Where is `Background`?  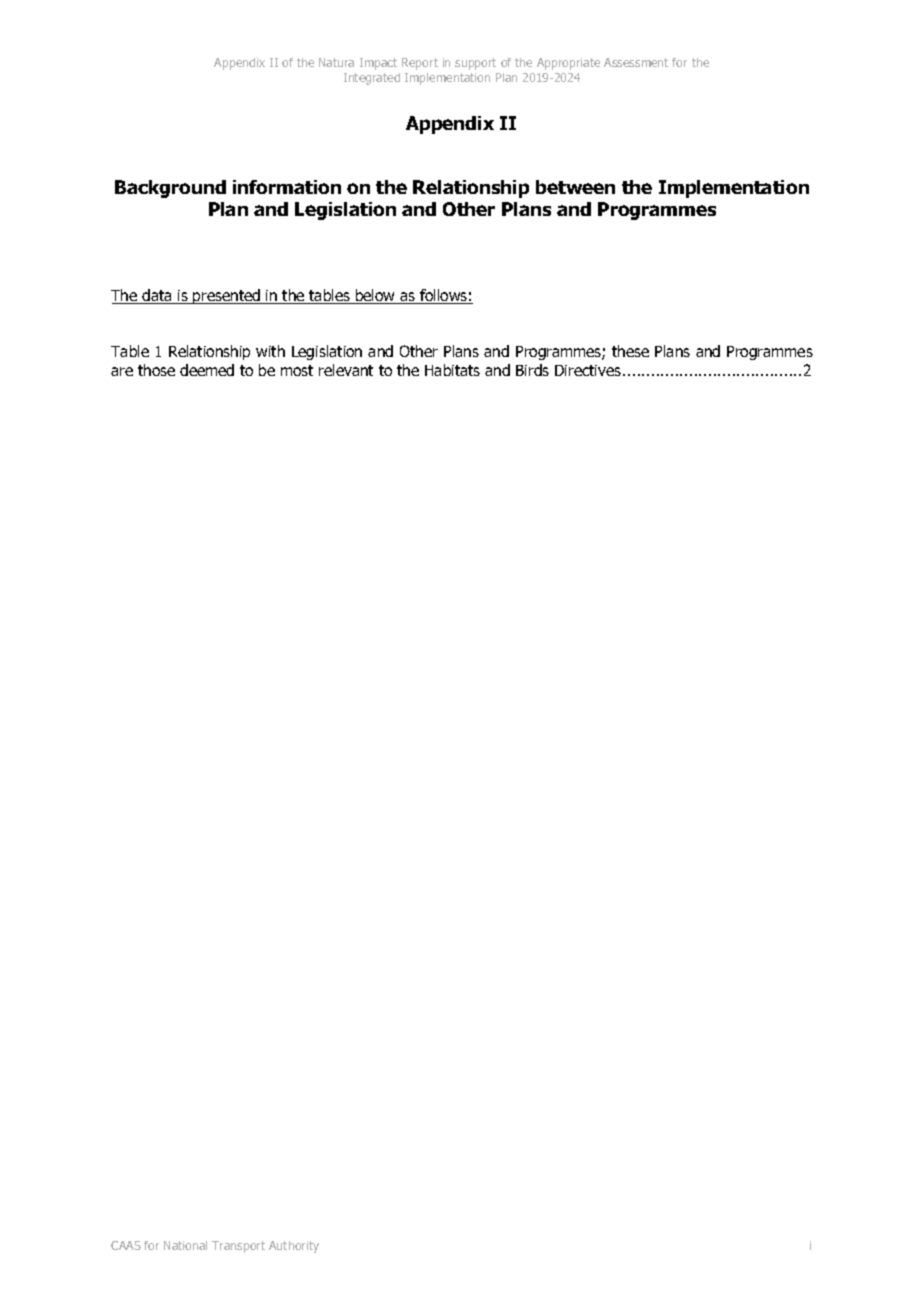
Background is located at coordinates (170, 189).
